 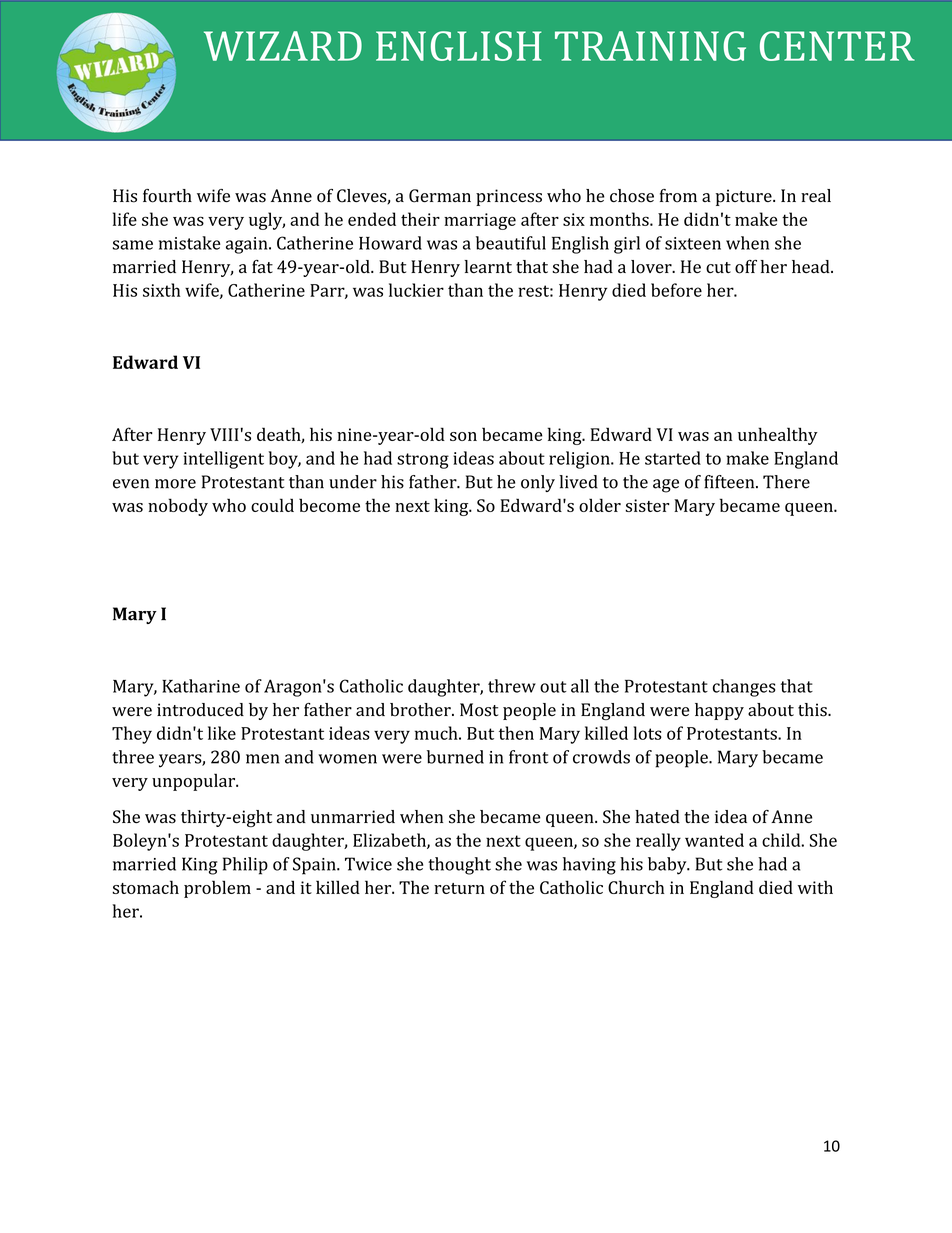 I want to click on fifteen, so click(x=730, y=482).
